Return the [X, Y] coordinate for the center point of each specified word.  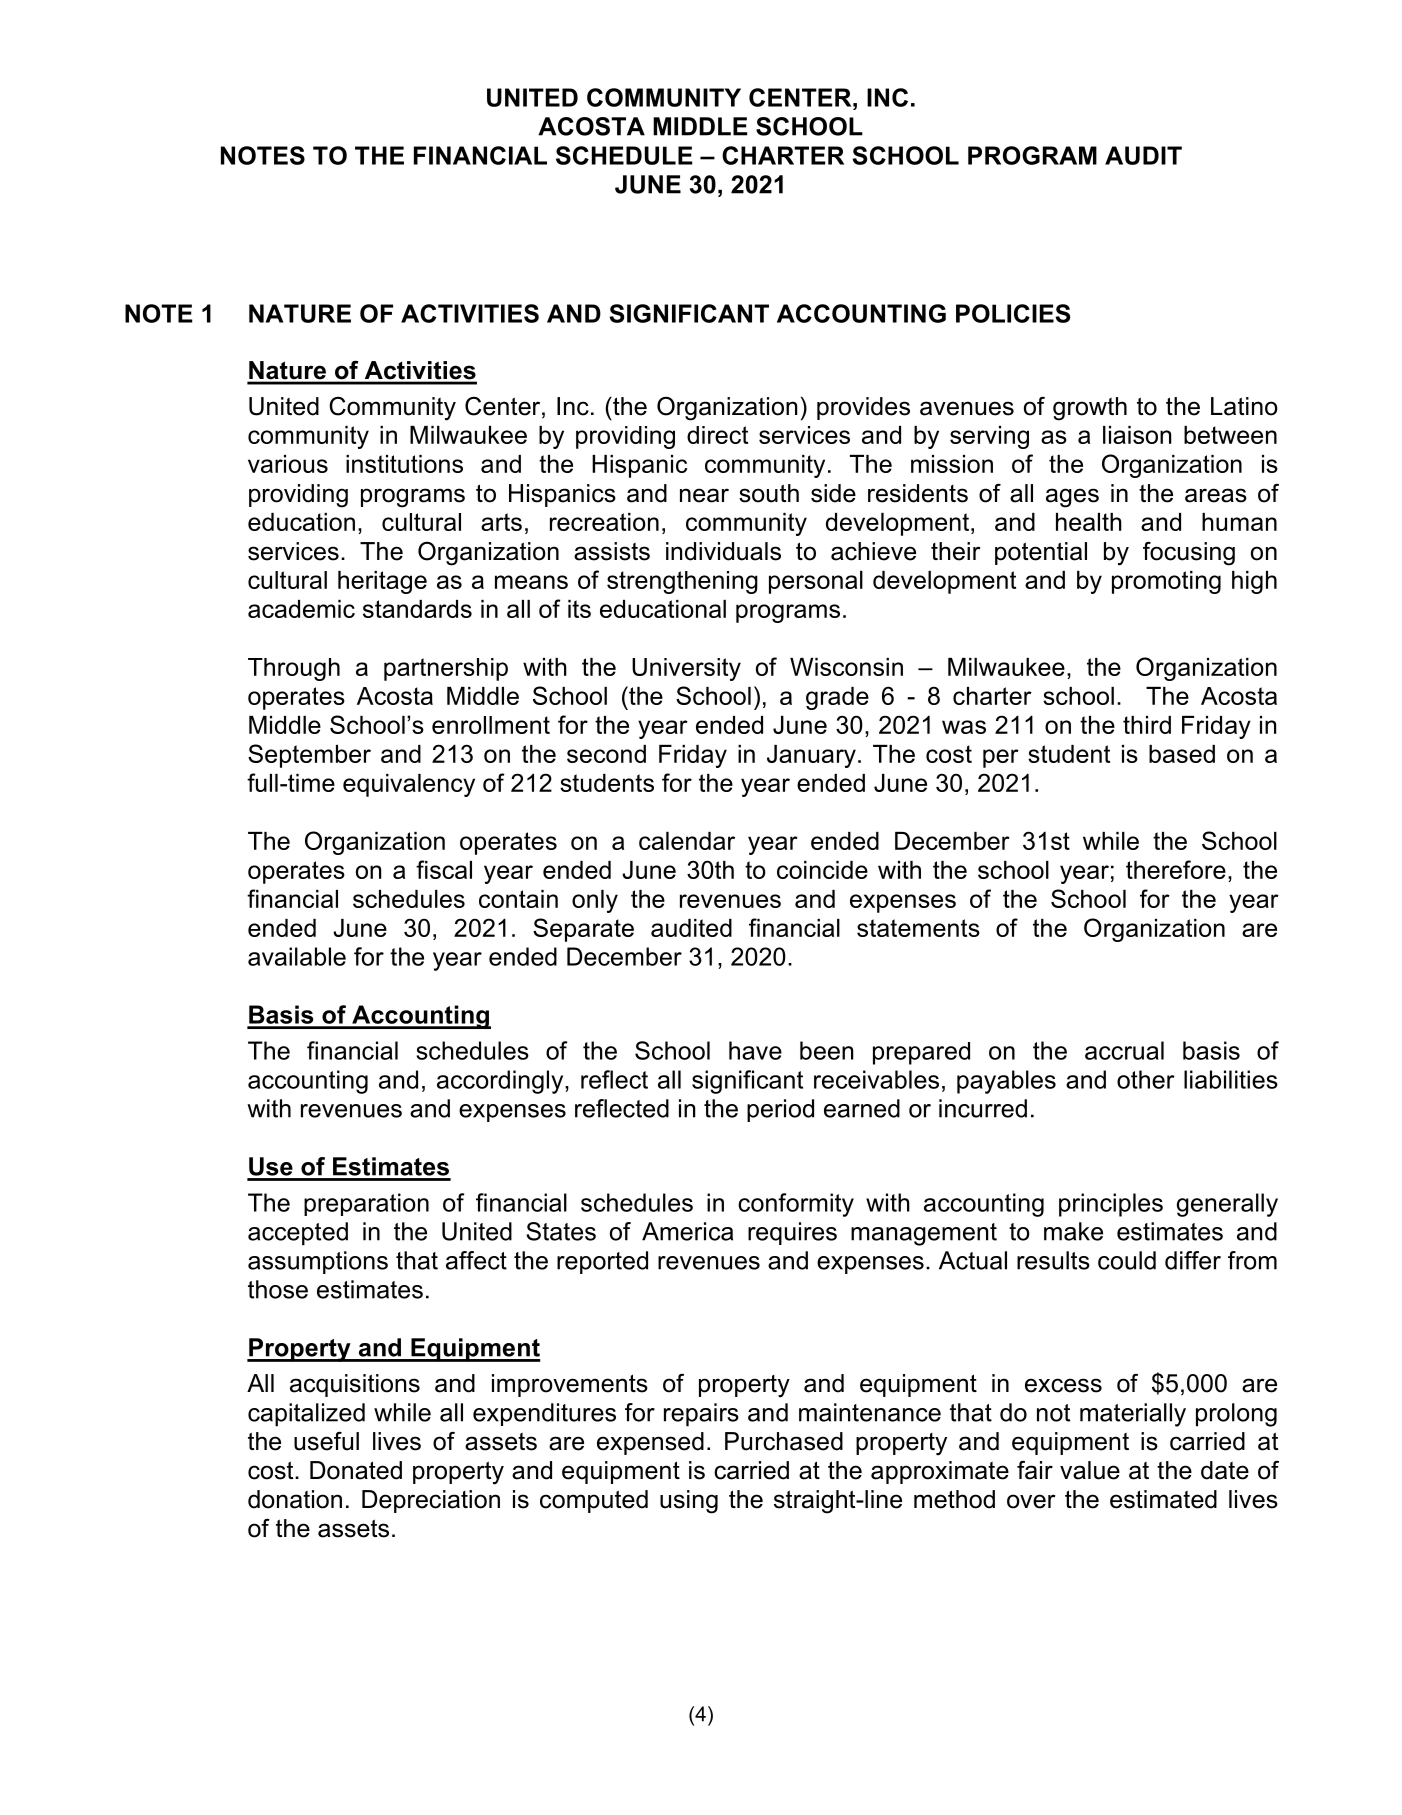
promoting [1166, 582]
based [1182, 754]
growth [1090, 409]
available [297, 956]
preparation [366, 1204]
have [755, 1050]
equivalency [409, 785]
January [811, 756]
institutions [404, 464]
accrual [1124, 1050]
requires [792, 1233]
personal [816, 582]
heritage [382, 582]
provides [863, 408]
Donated [356, 1470]
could [1127, 1260]
